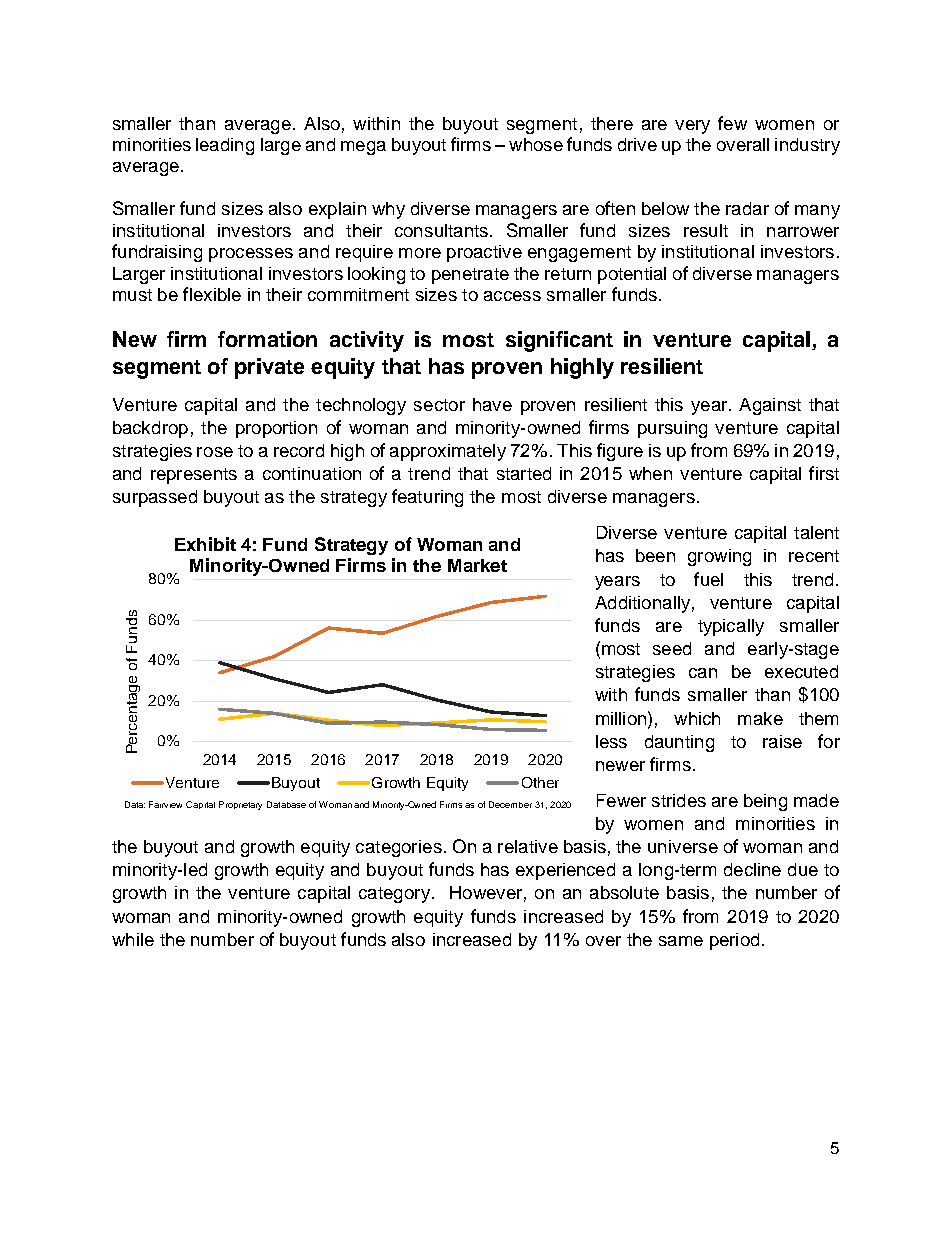 The width and height of the image is (952, 1233). Describe the element at coordinates (133, 939) in the image. I see `while` at that location.
